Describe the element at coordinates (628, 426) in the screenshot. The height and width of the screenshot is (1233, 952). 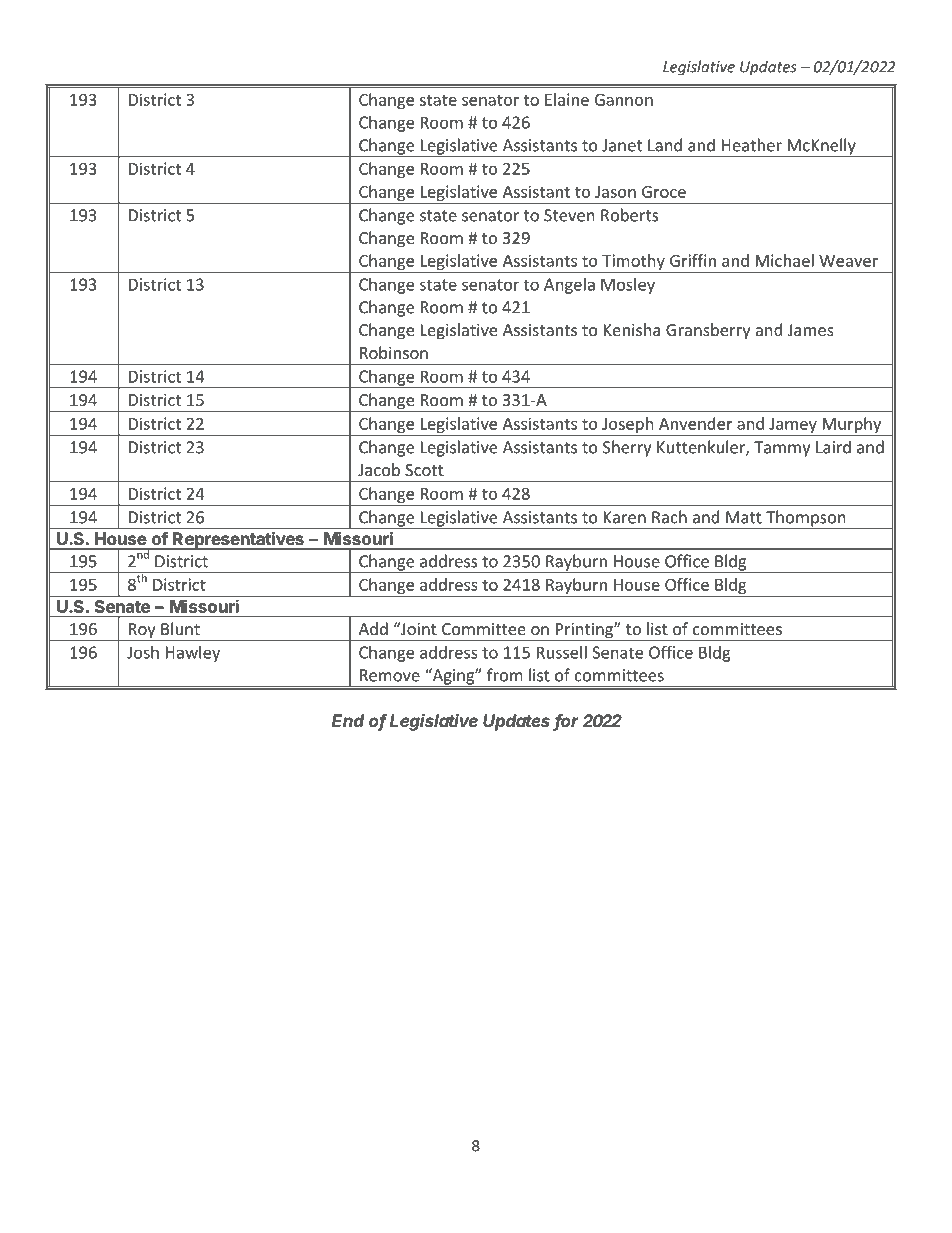
I see `Joseph` at that location.
